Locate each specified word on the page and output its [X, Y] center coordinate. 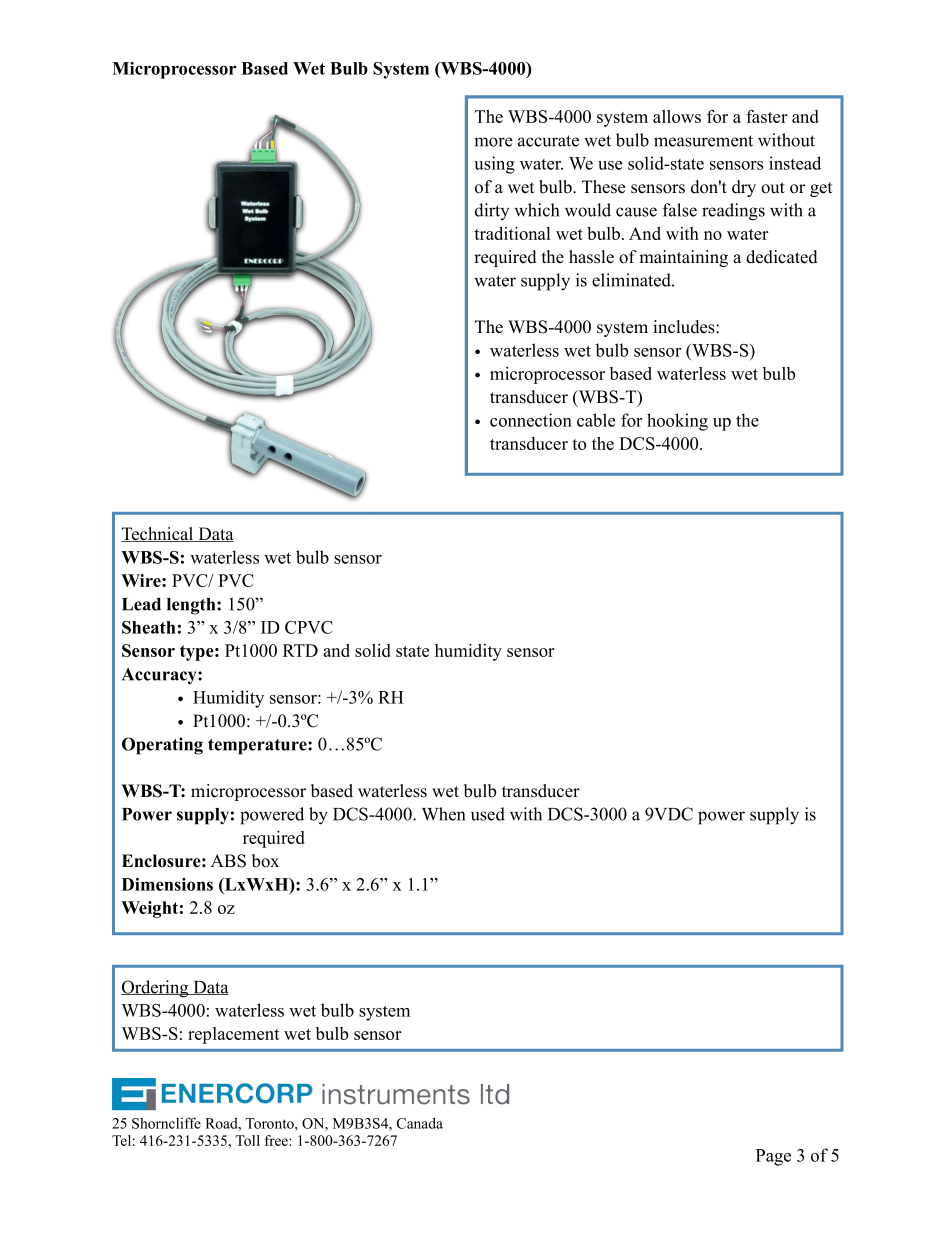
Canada [420, 1123]
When [443, 814]
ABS [228, 861]
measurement [703, 141]
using [494, 165]
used [488, 814]
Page [773, 1157]
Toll [247, 1140]
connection [531, 420]
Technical [158, 534]
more [493, 142]
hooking [677, 422]
